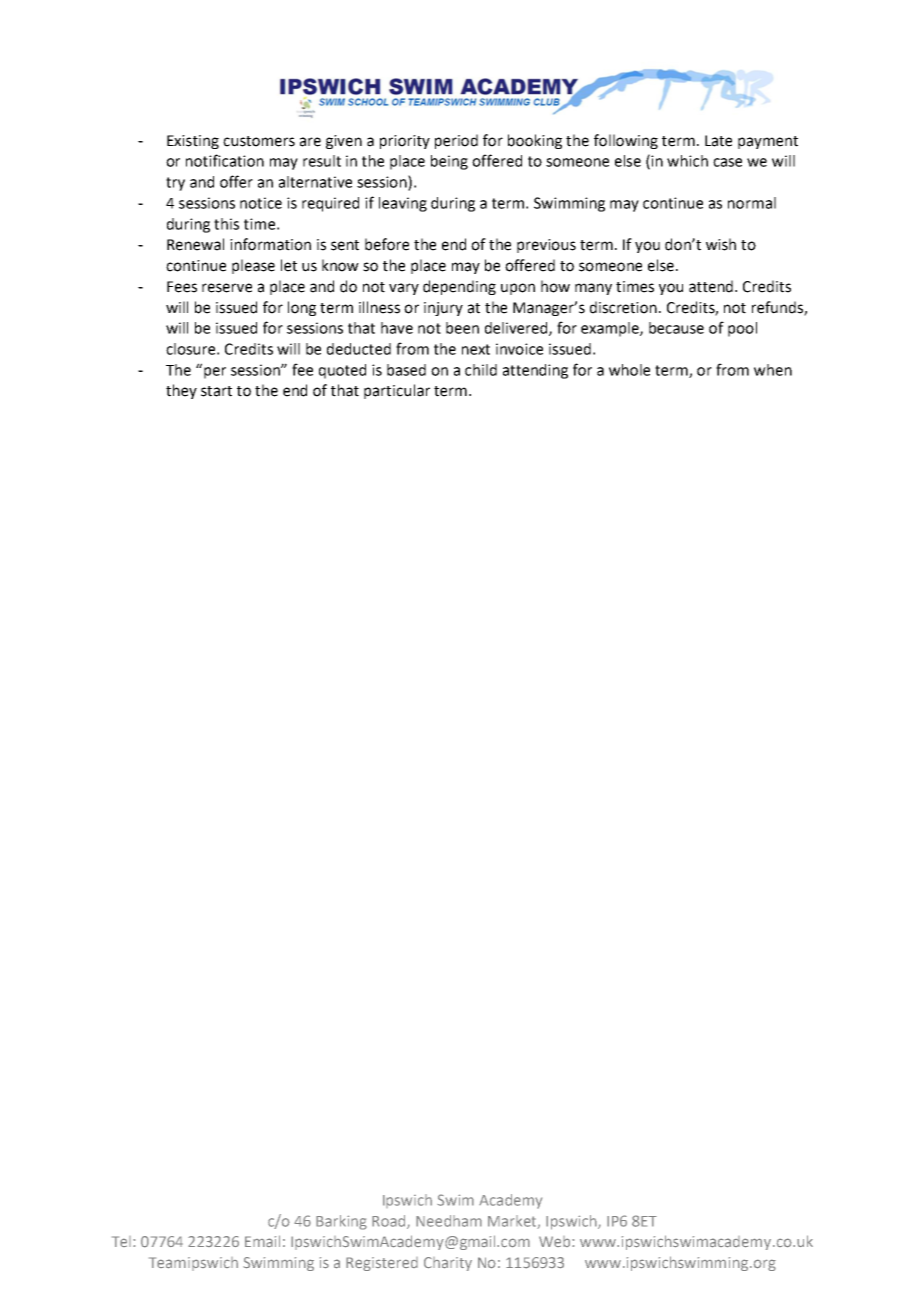  I want to click on Tel, so click(121, 1241).
